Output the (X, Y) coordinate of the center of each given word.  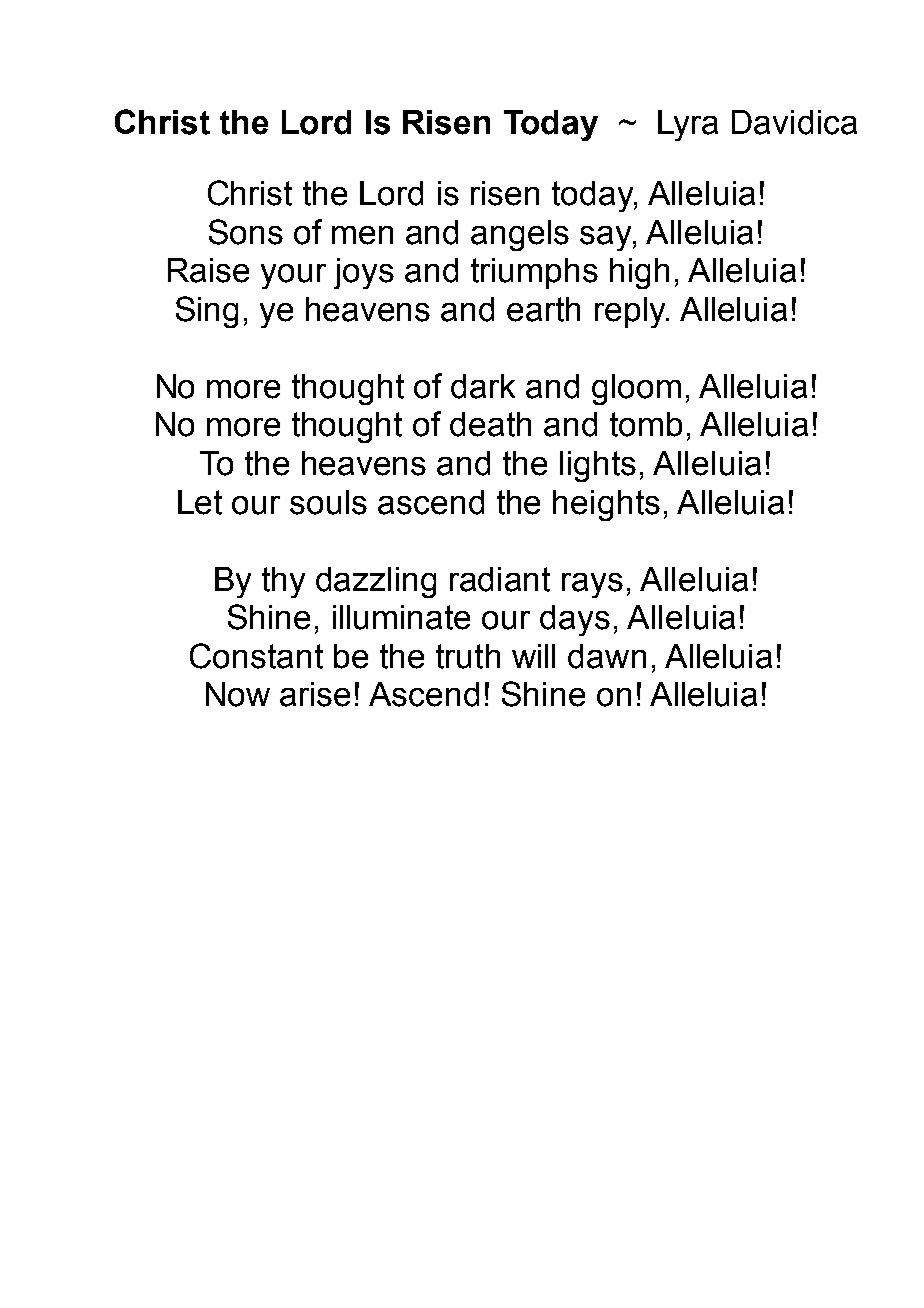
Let (200, 502)
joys (364, 273)
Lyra (688, 125)
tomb (646, 424)
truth (468, 656)
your (293, 276)
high (639, 273)
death (490, 424)
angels (520, 235)
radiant (500, 579)
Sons (246, 232)
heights (606, 505)
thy (283, 582)
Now (238, 694)
